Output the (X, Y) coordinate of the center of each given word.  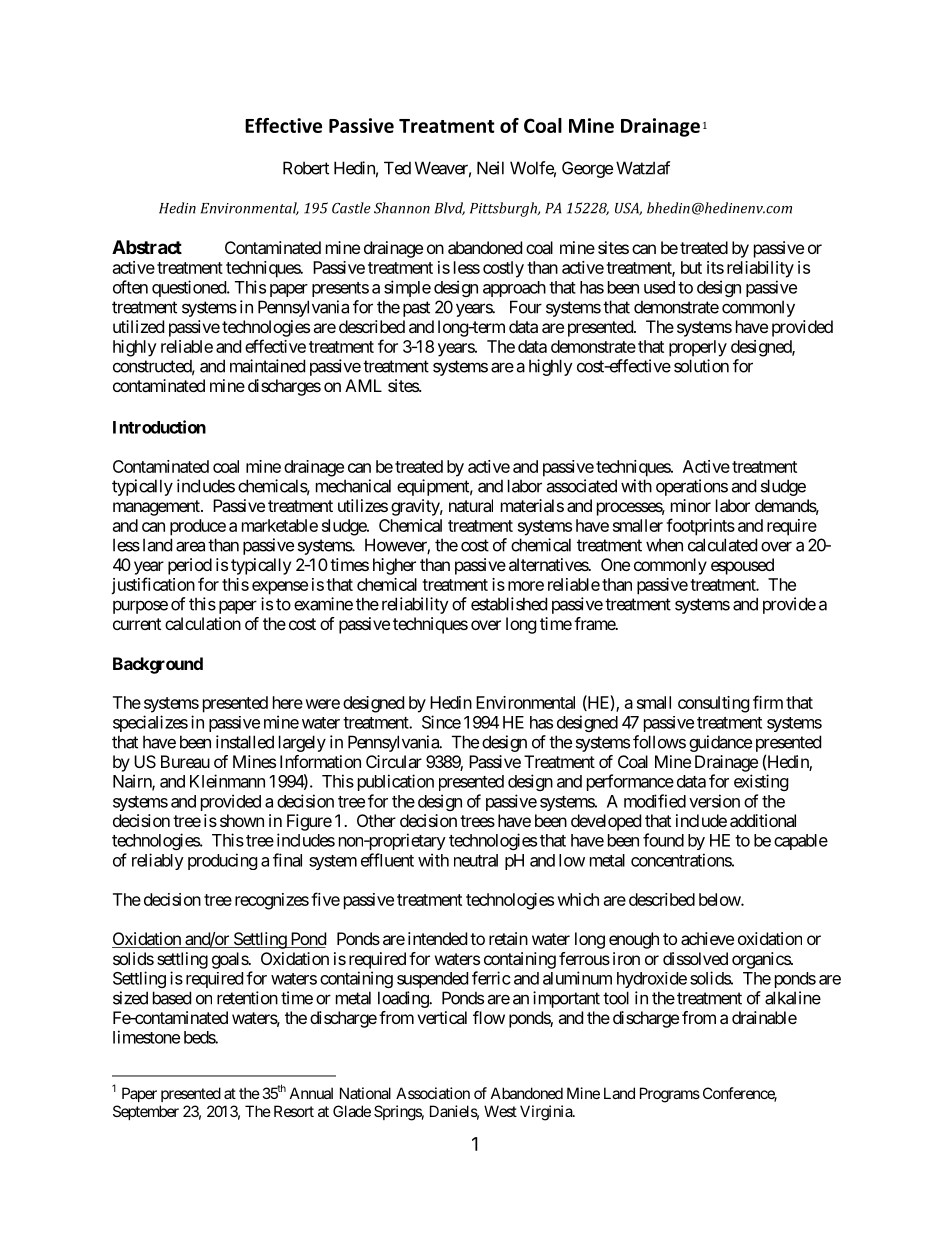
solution (701, 366)
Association (433, 1093)
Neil (490, 168)
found (663, 840)
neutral (476, 860)
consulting (714, 704)
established (509, 604)
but (691, 267)
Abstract (147, 247)
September (146, 1112)
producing (223, 861)
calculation (203, 623)
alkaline (793, 998)
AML (363, 385)
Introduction (159, 427)
